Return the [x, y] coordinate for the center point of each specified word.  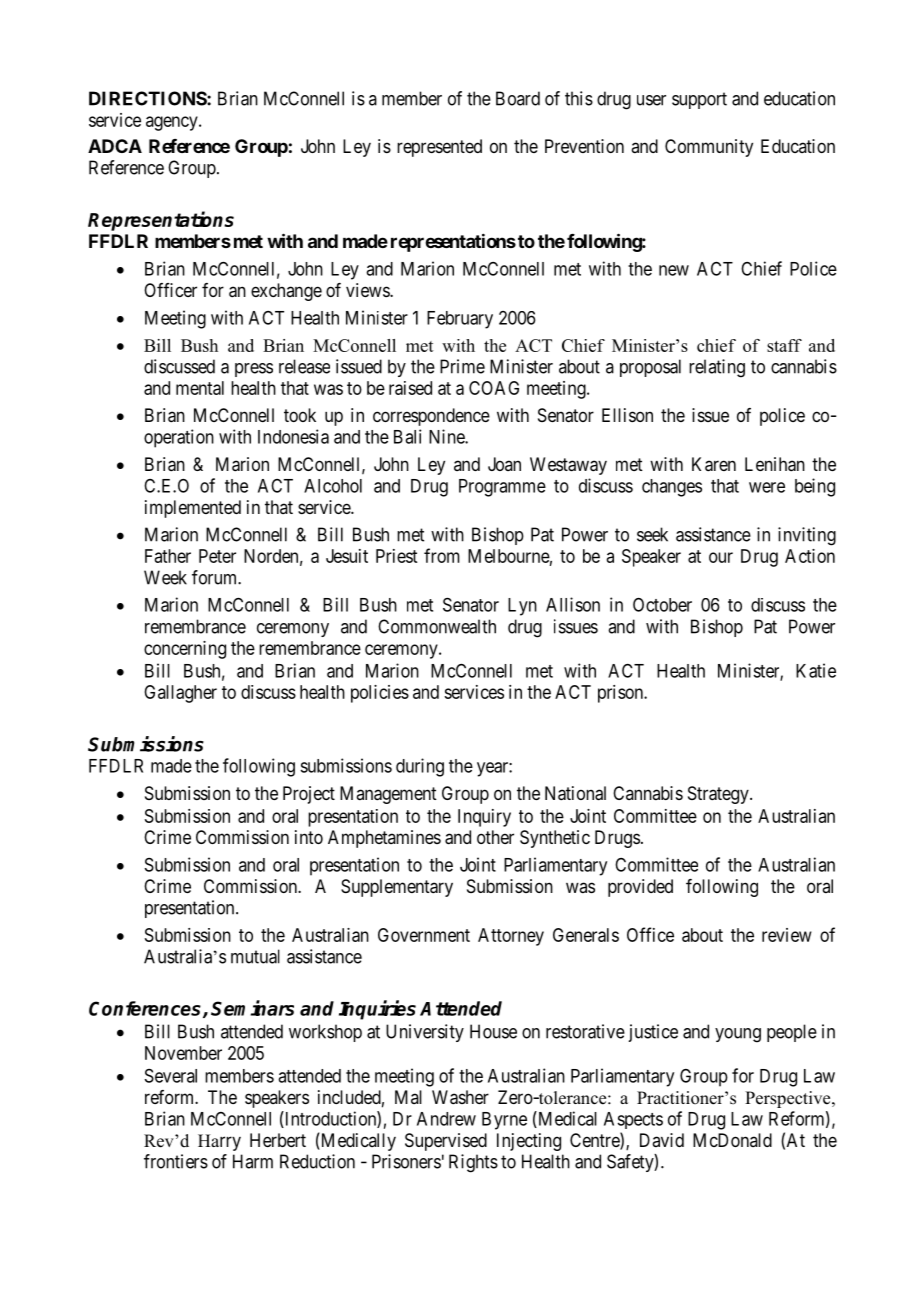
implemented [193, 509]
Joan [504, 464]
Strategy [719, 795]
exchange [286, 292]
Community [709, 148]
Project [309, 795]
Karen [714, 464]
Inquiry [484, 818]
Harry [219, 1142]
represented [439, 148]
